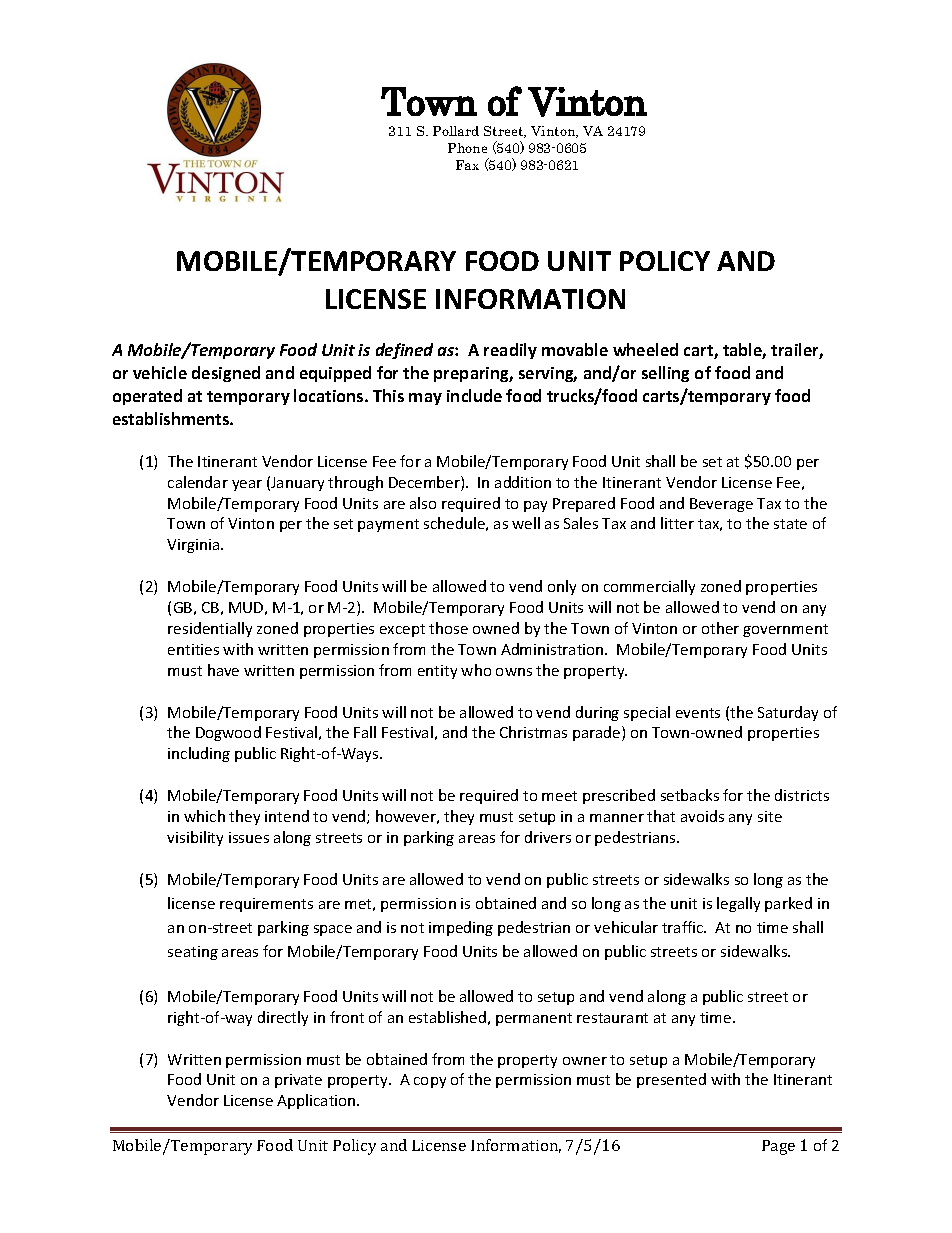 This image has height=1233, width=952. Describe the element at coordinates (298, 1081) in the image. I see `private` at that location.
